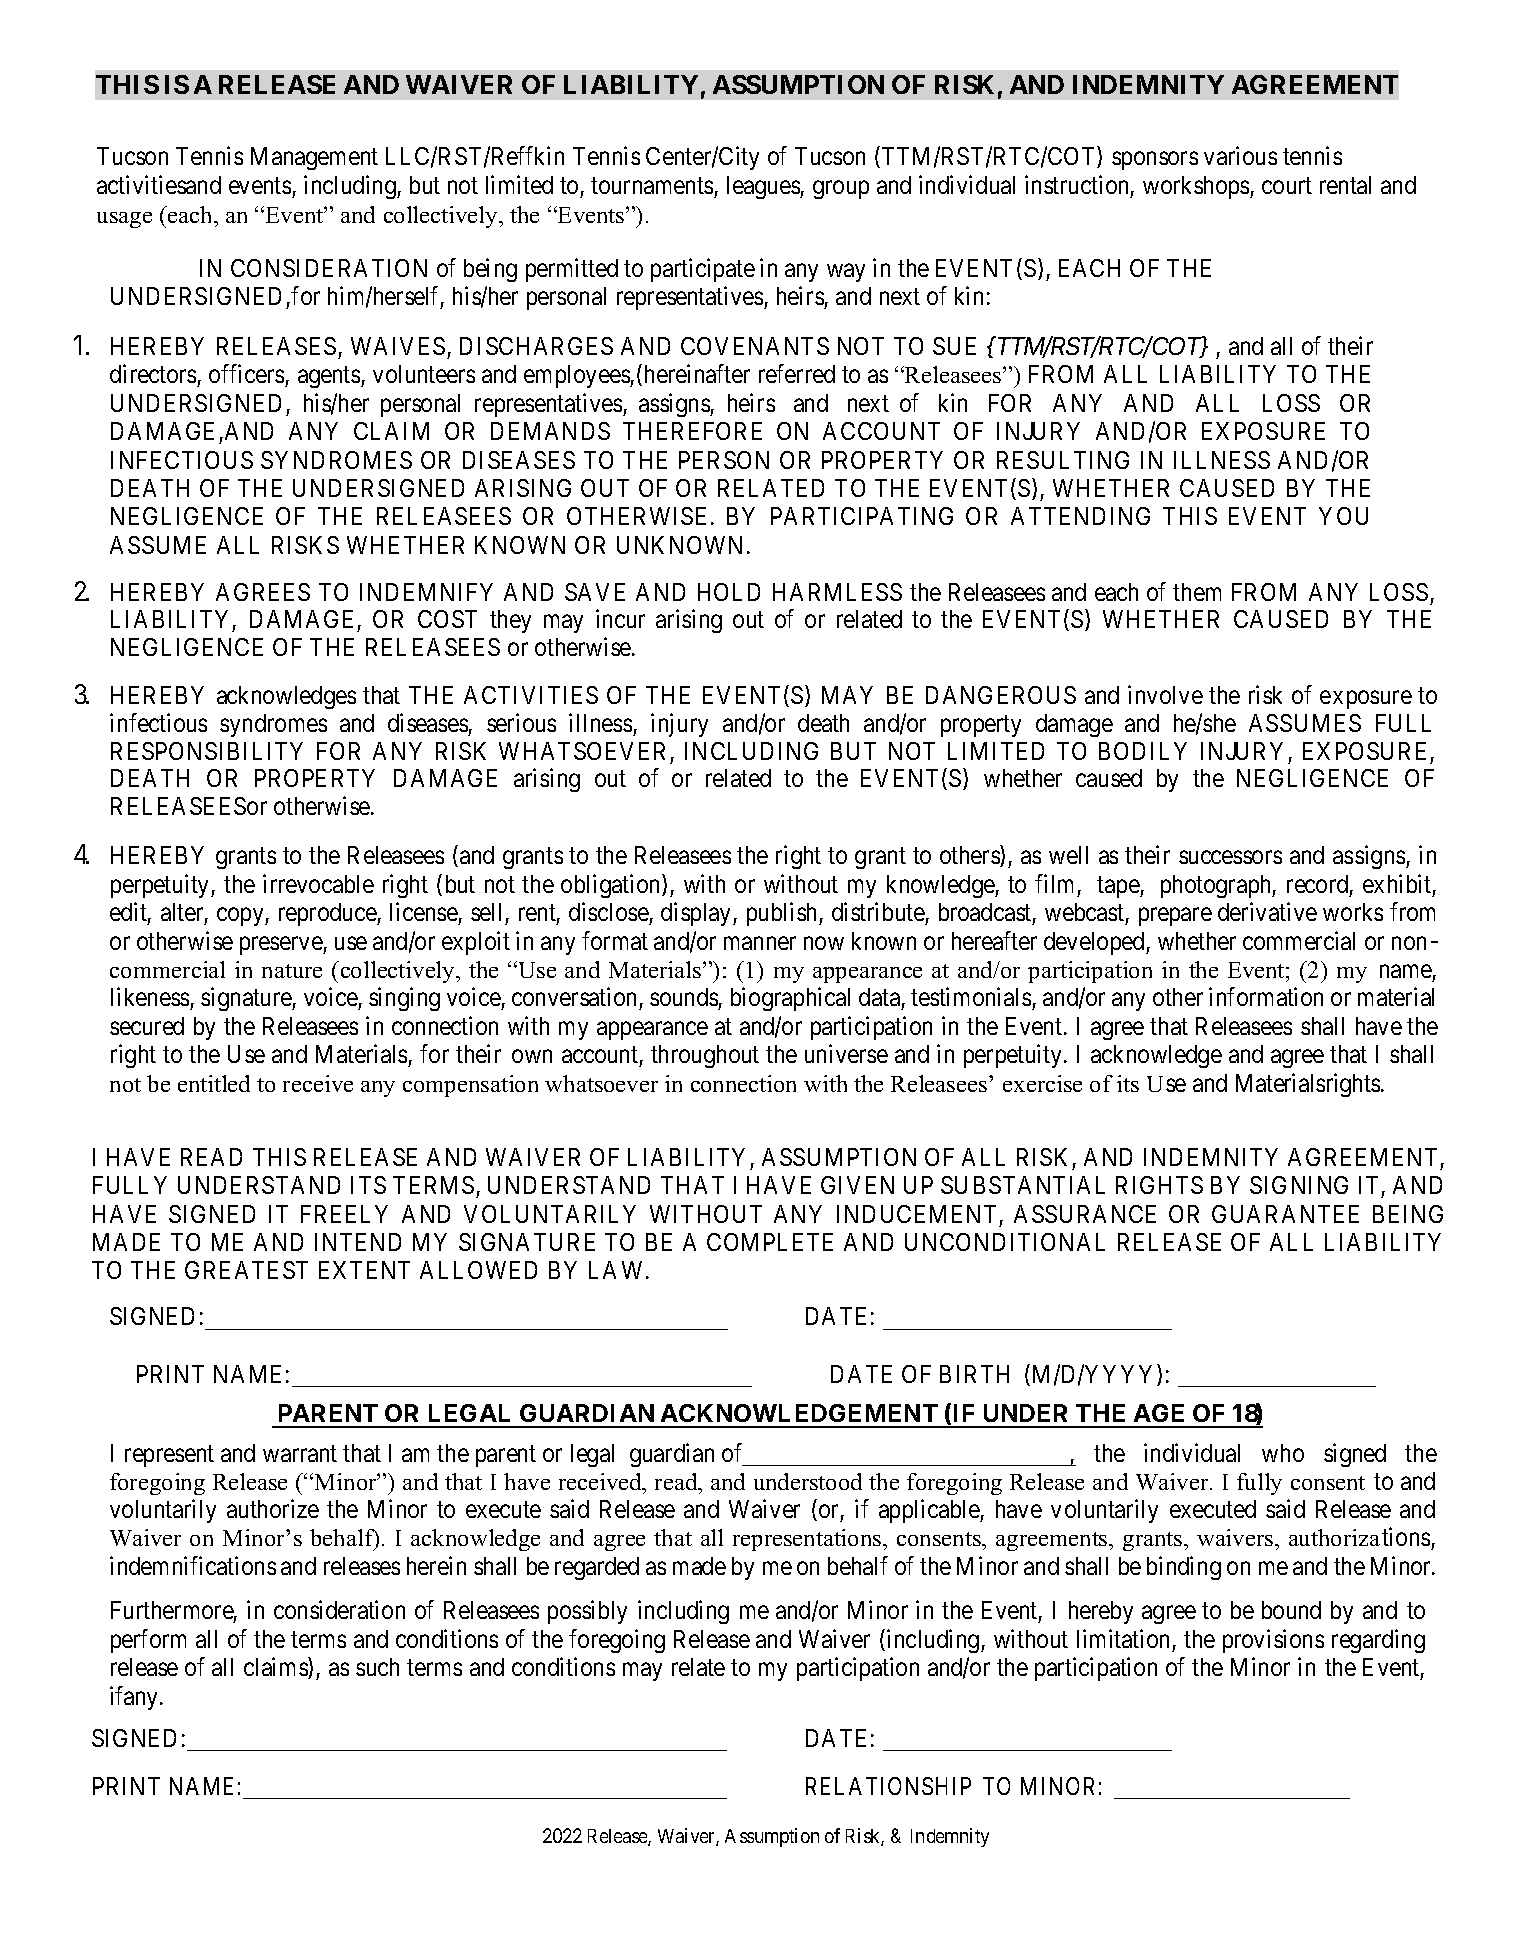 This screenshot has width=1514, height=1960. I want to click on GREATEST, so click(246, 1270).
